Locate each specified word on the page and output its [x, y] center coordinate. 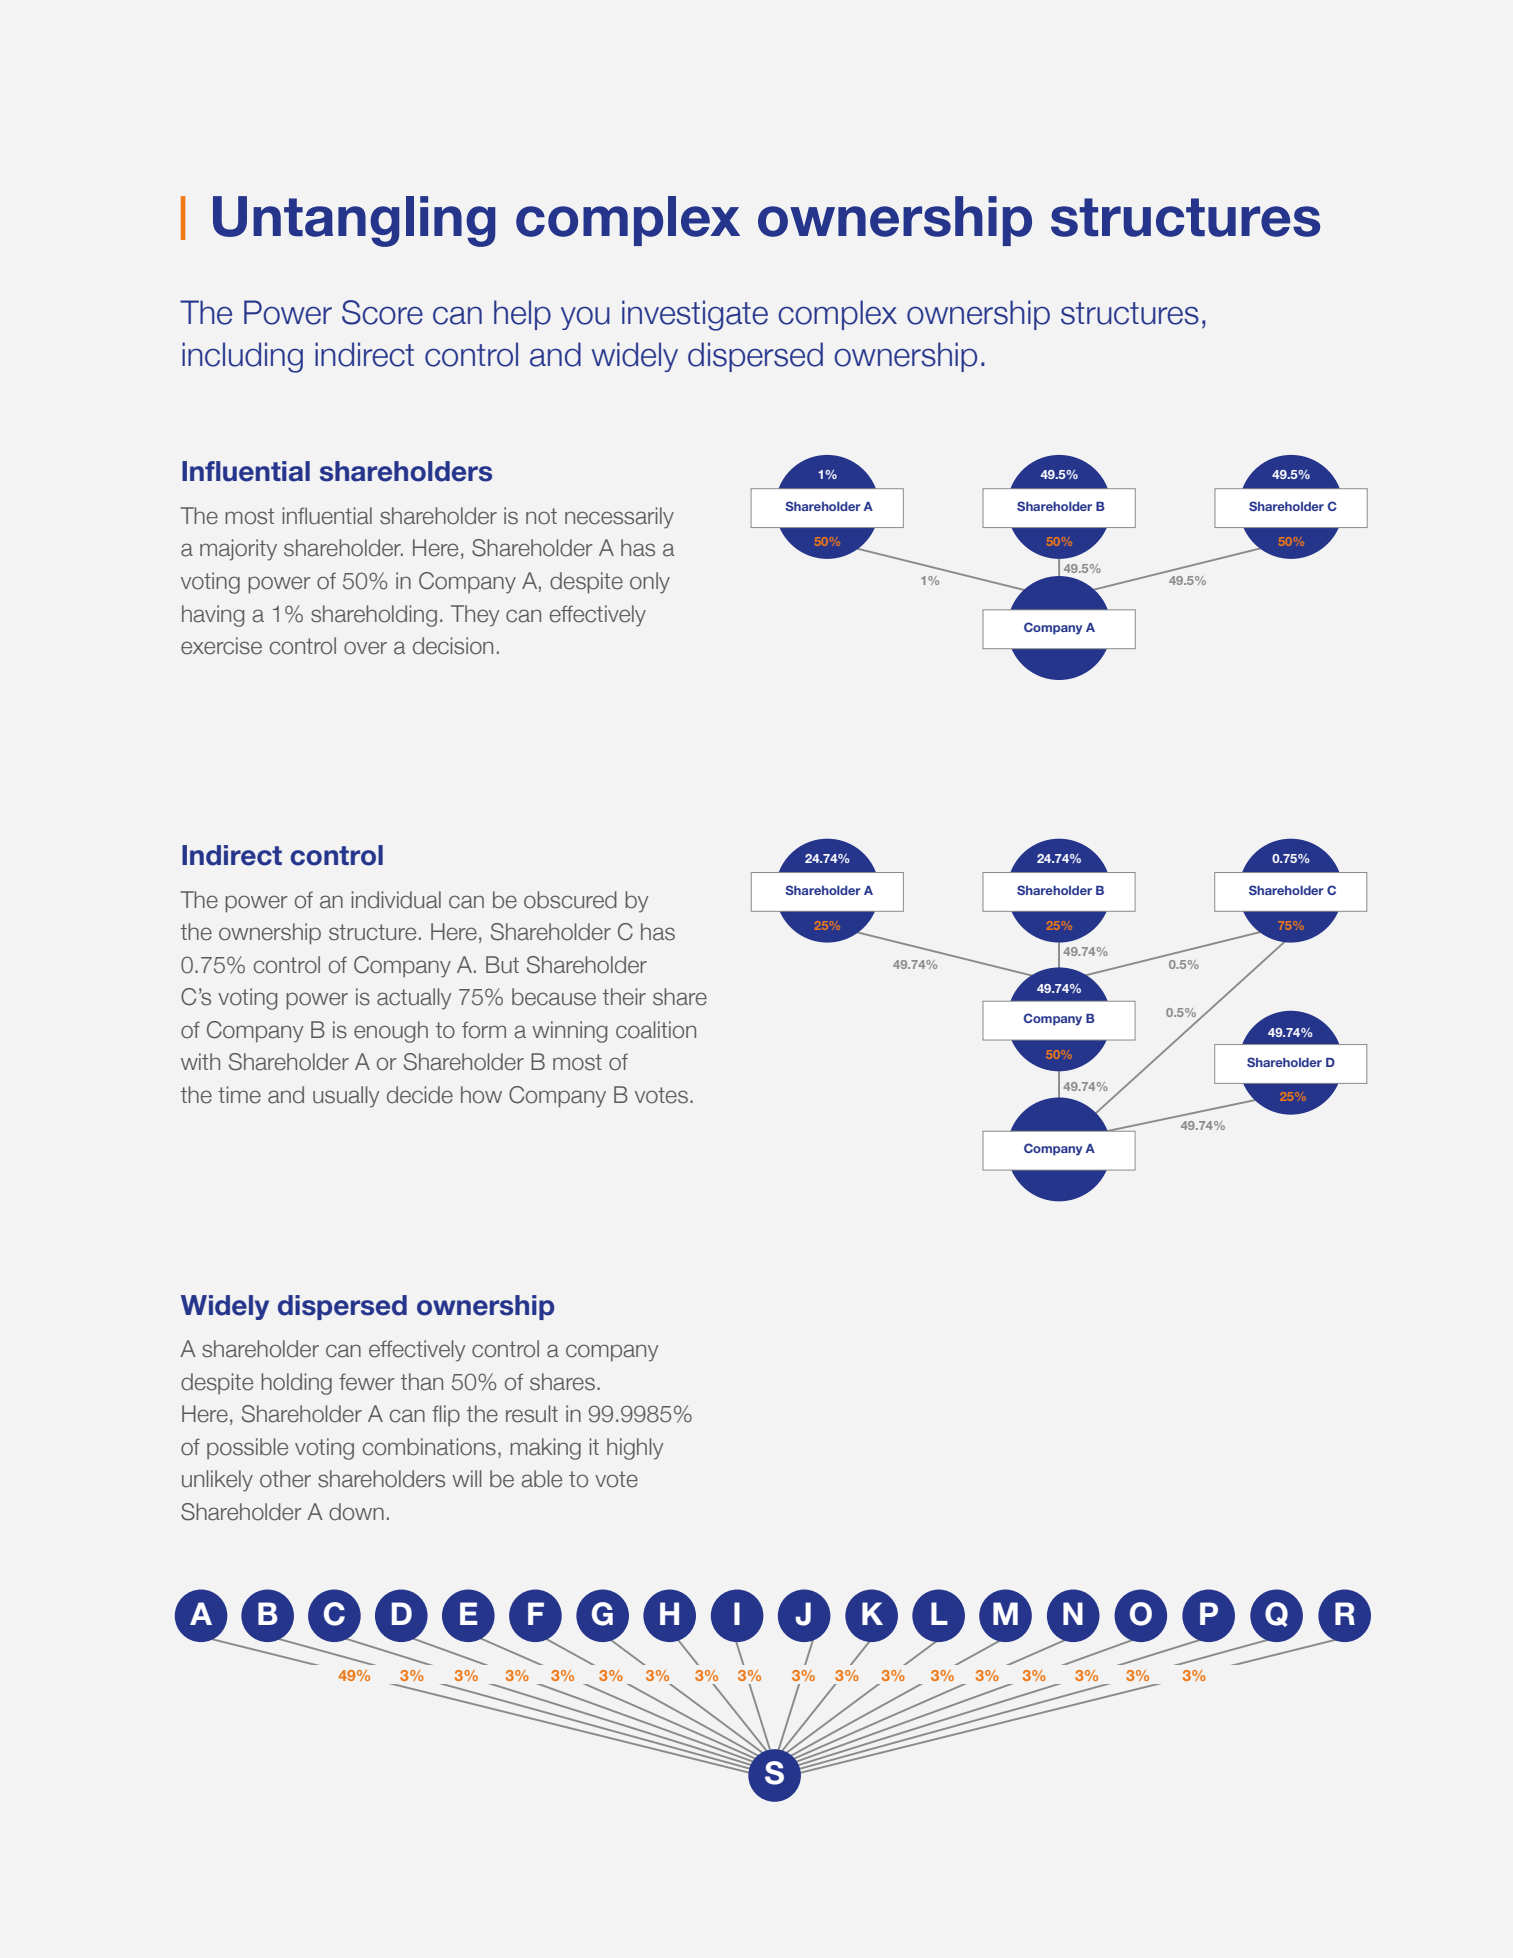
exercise [221, 646]
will [466, 1478]
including [242, 357]
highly [635, 1449]
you [585, 318]
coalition [656, 1030]
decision [453, 646]
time [239, 1095]
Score [382, 312]
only [650, 583]
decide [420, 1095]
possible [247, 1449]
